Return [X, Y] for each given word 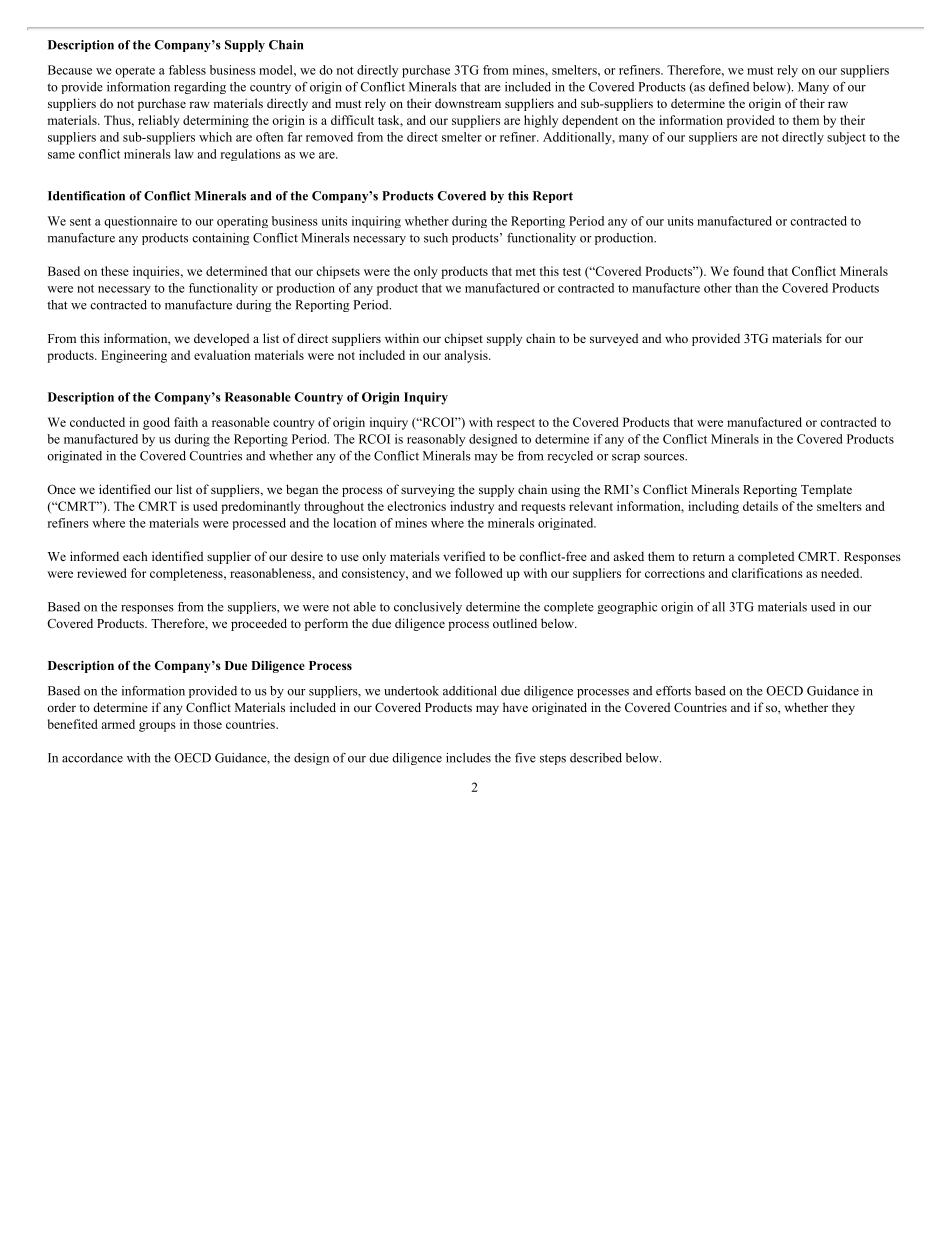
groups [157, 727]
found [748, 271]
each [135, 556]
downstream [468, 103]
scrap [626, 458]
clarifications [767, 573]
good [156, 423]
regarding [200, 88]
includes [468, 758]
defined [729, 87]
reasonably [436, 440]
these [115, 271]
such [436, 238]
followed [479, 573]
